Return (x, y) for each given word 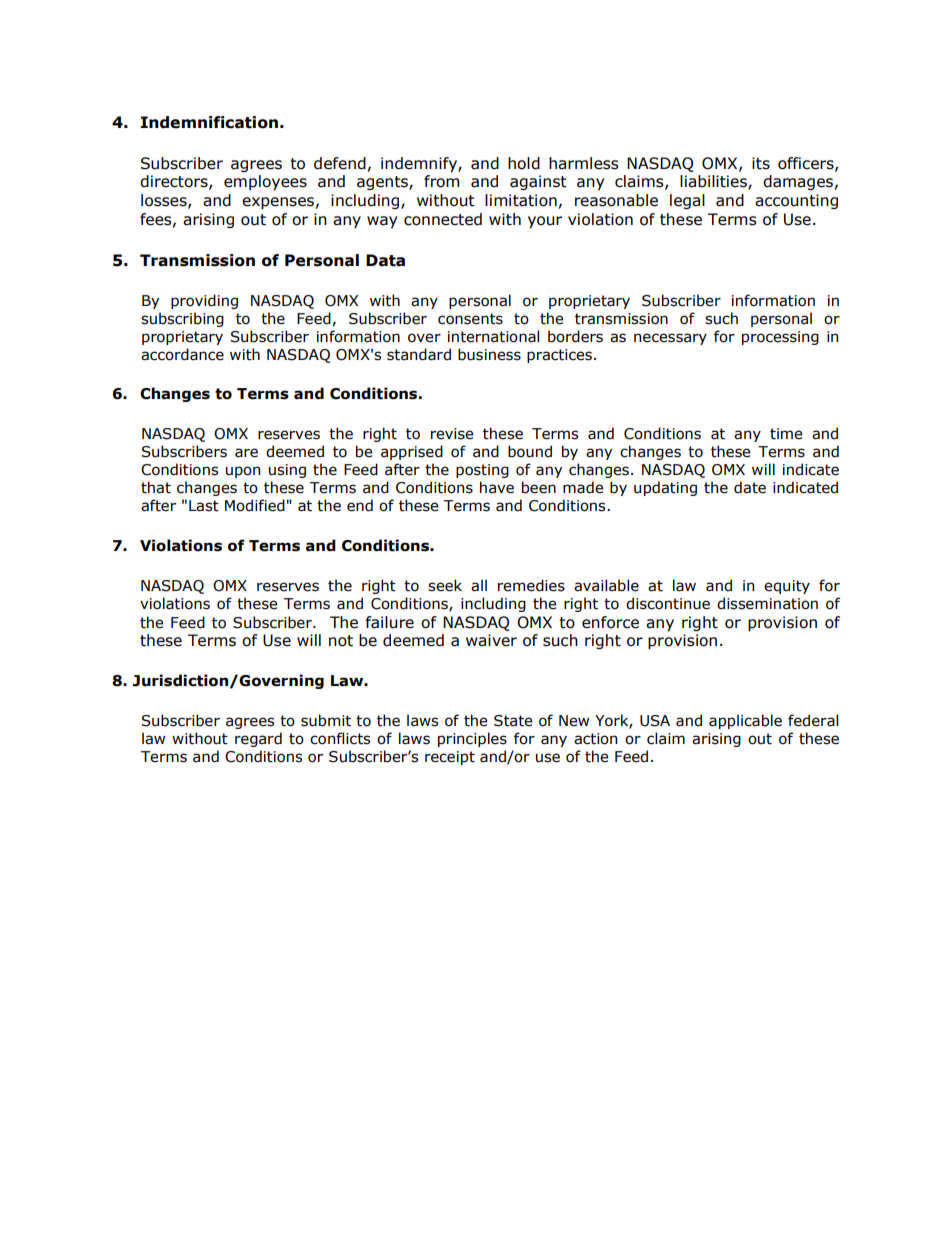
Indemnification (209, 122)
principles (472, 739)
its (761, 163)
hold (524, 163)
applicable (745, 721)
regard (258, 739)
